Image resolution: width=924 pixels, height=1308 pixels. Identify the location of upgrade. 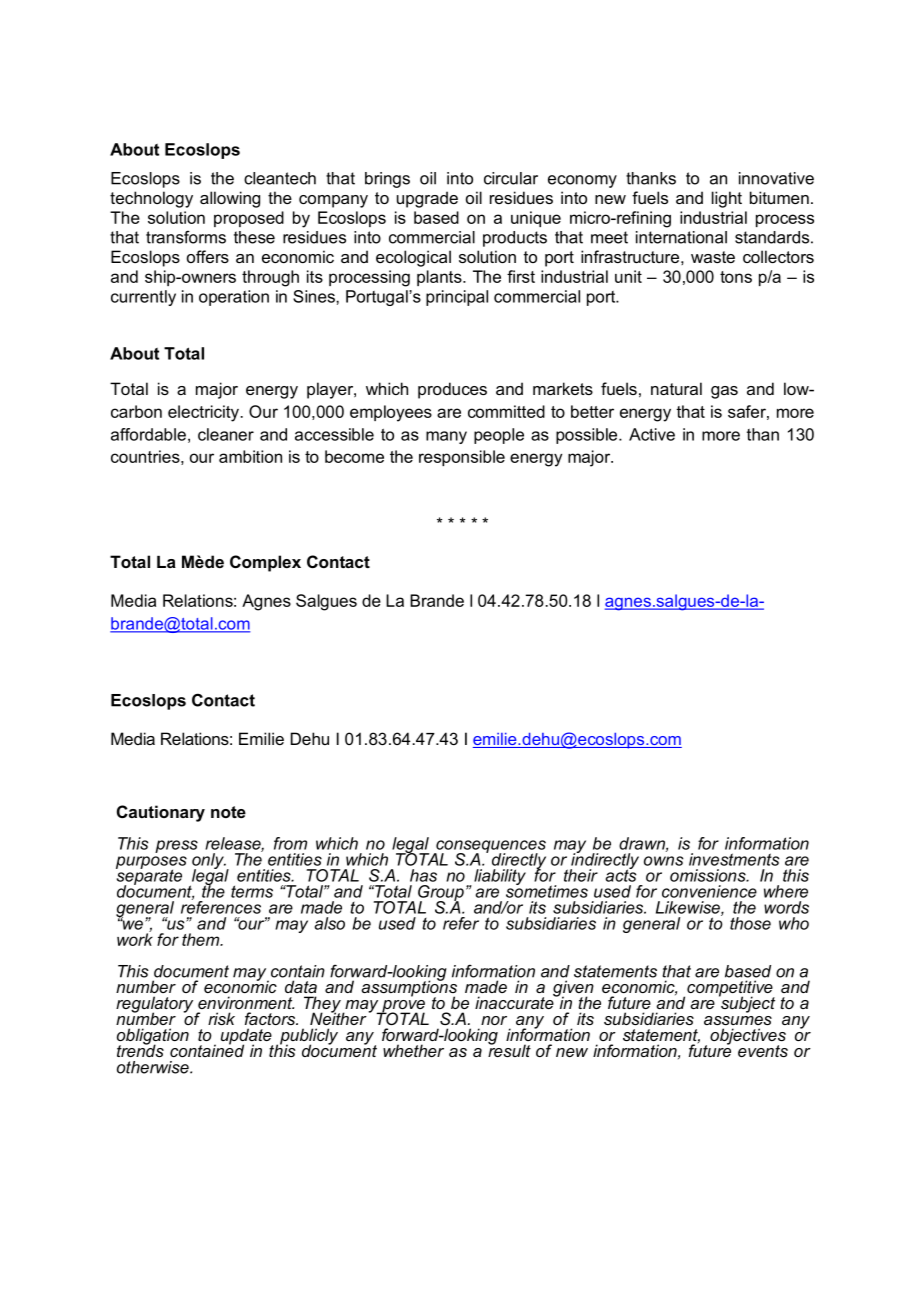
(427, 199).
